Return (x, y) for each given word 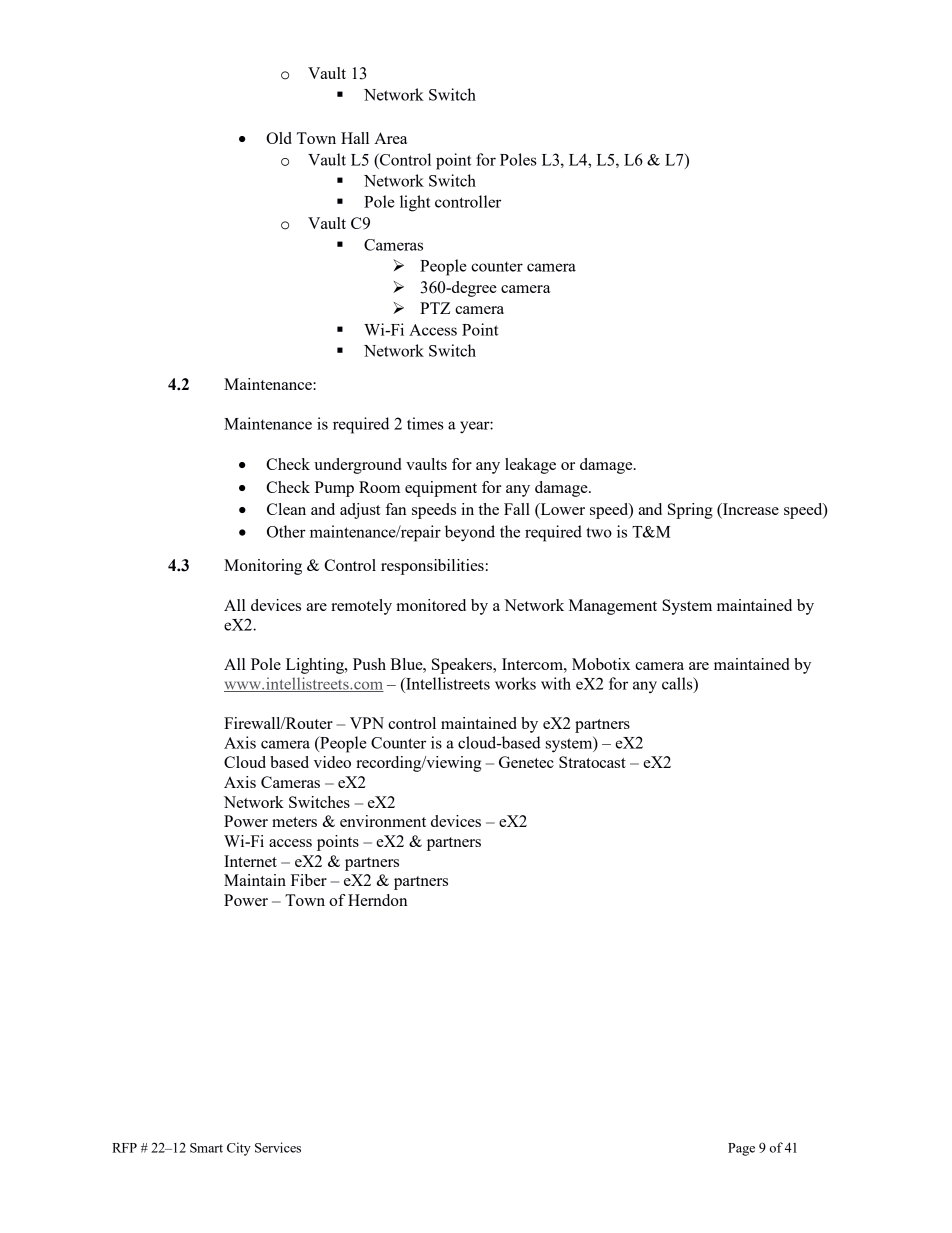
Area (390, 138)
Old (279, 138)
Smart (206, 1148)
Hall (355, 138)
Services (278, 1147)
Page (741, 1149)
